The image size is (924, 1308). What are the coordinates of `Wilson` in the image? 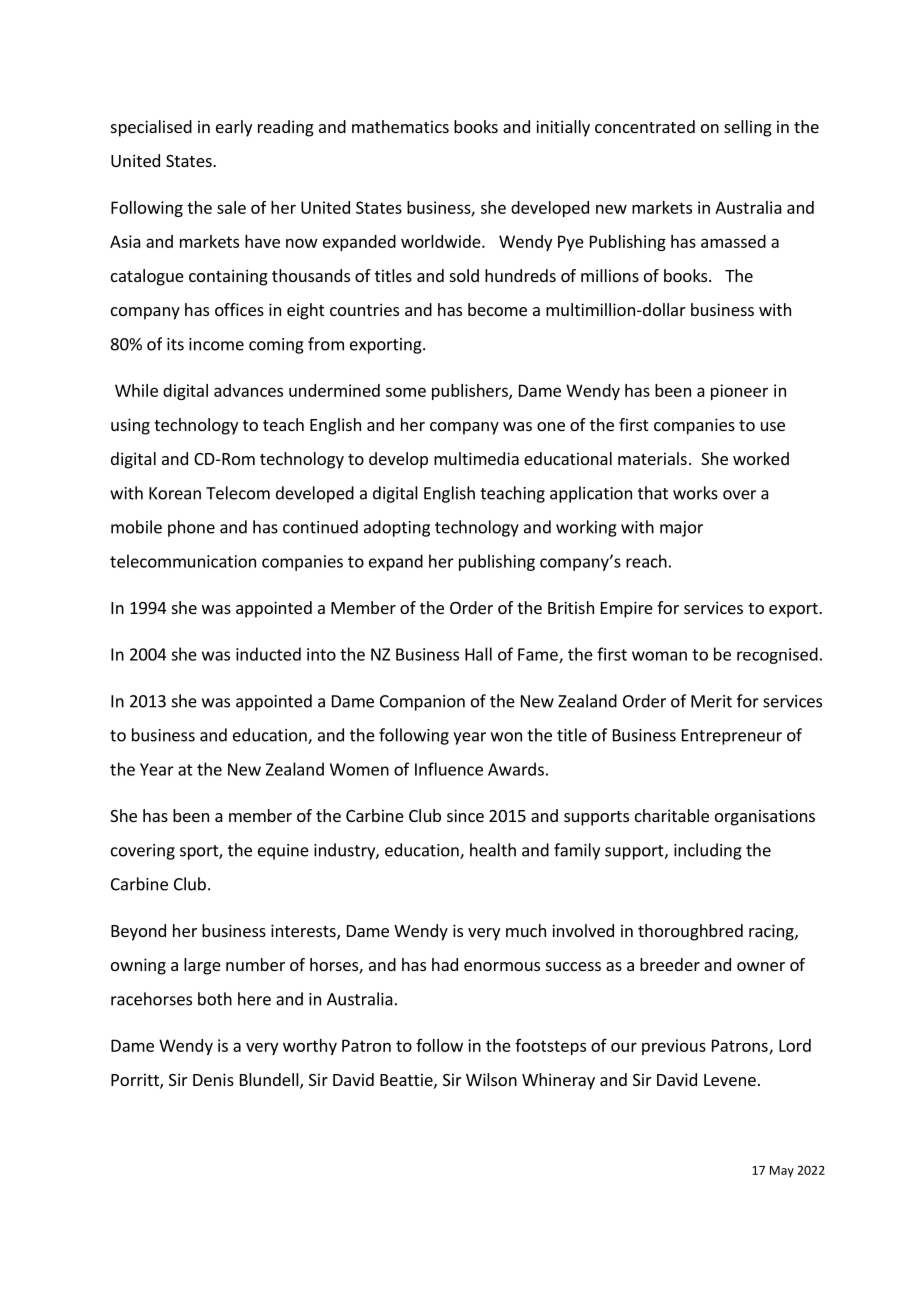 It's located at (491, 1079).
